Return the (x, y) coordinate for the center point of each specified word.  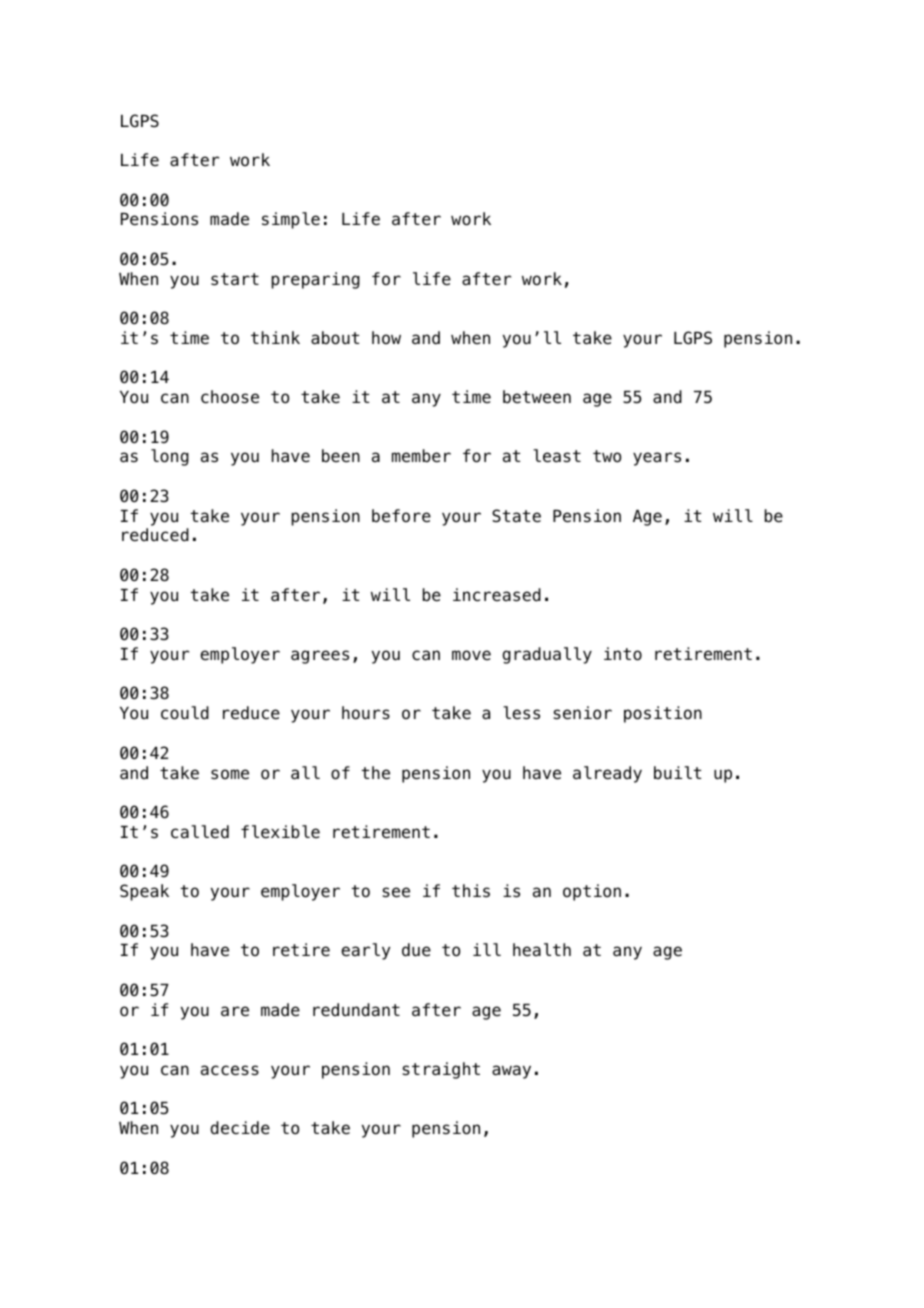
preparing (315, 280)
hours (366, 713)
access (230, 1070)
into (623, 654)
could (185, 713)
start (235, 279)
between (537, 397)
